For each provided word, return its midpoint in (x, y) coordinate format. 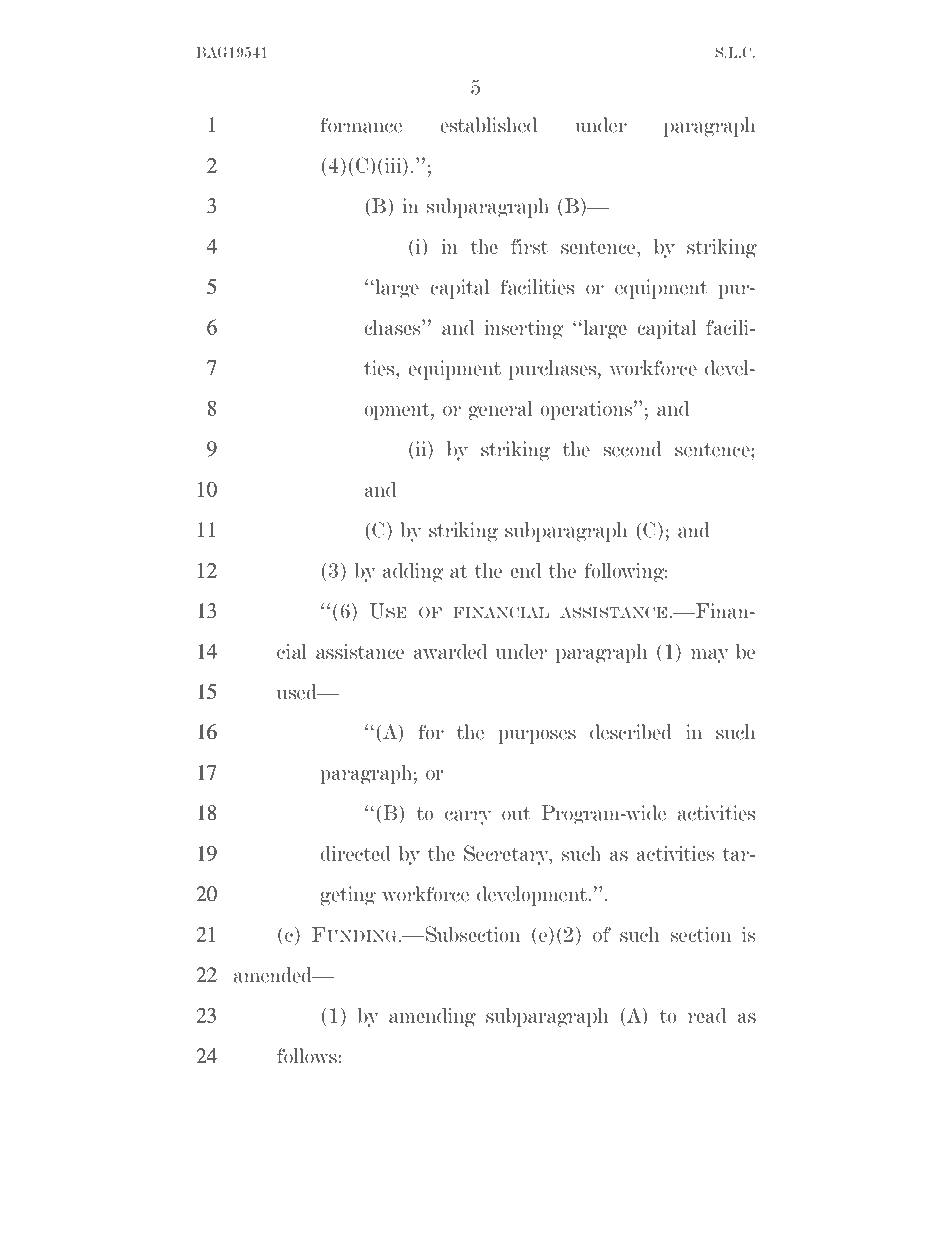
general (501, 410)
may (710, 656)
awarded (450, 651)
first (529, 246)
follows (307, 1056)
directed (356, 853)
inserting (523, 329)
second (633, 449)
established (488, 125)
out (516, 814)
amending (432, 1017)
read (707, 1015)
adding (413, 572)
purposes (537, 736)
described (631, 732)
